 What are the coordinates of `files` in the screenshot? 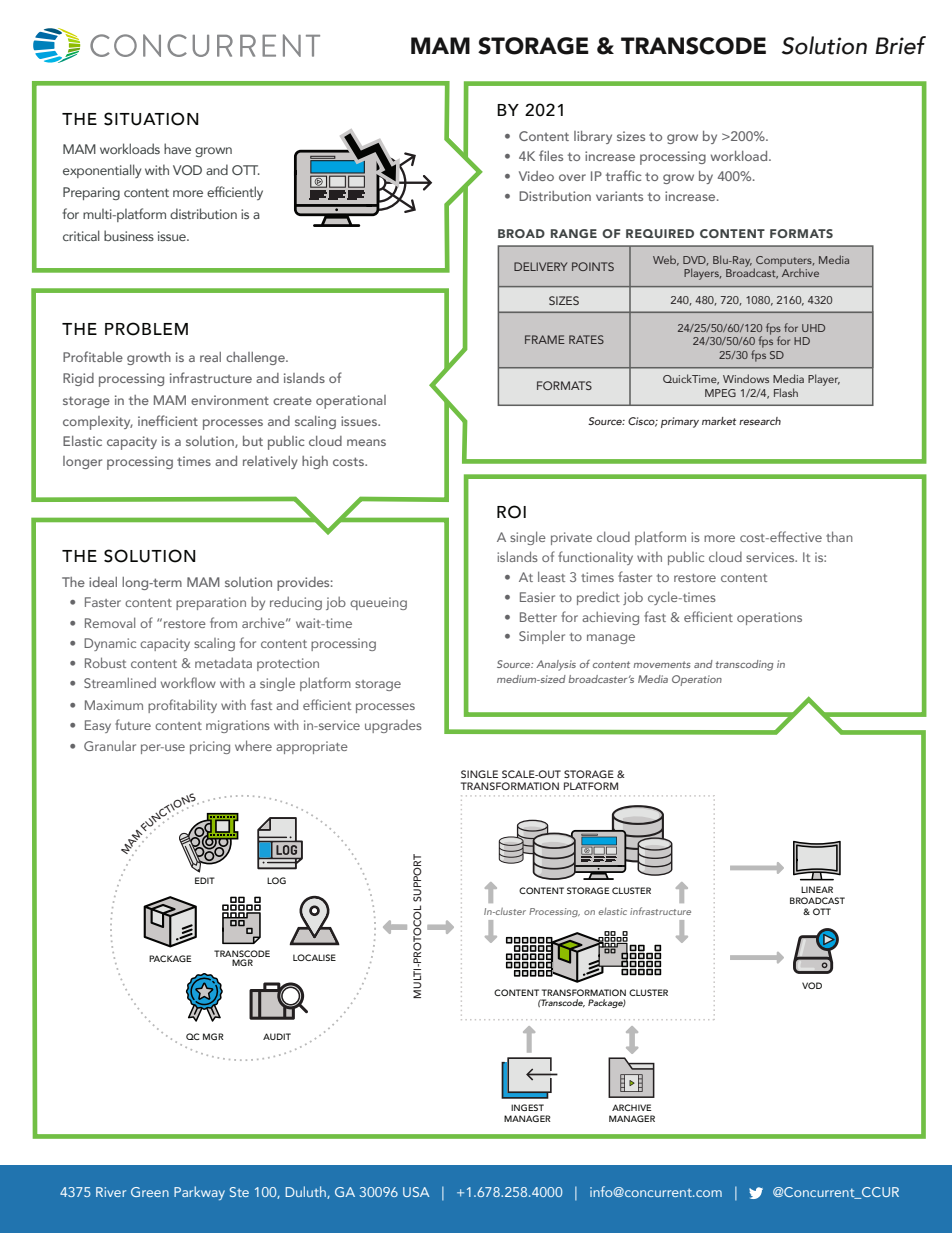 It's located at (551, 155).
